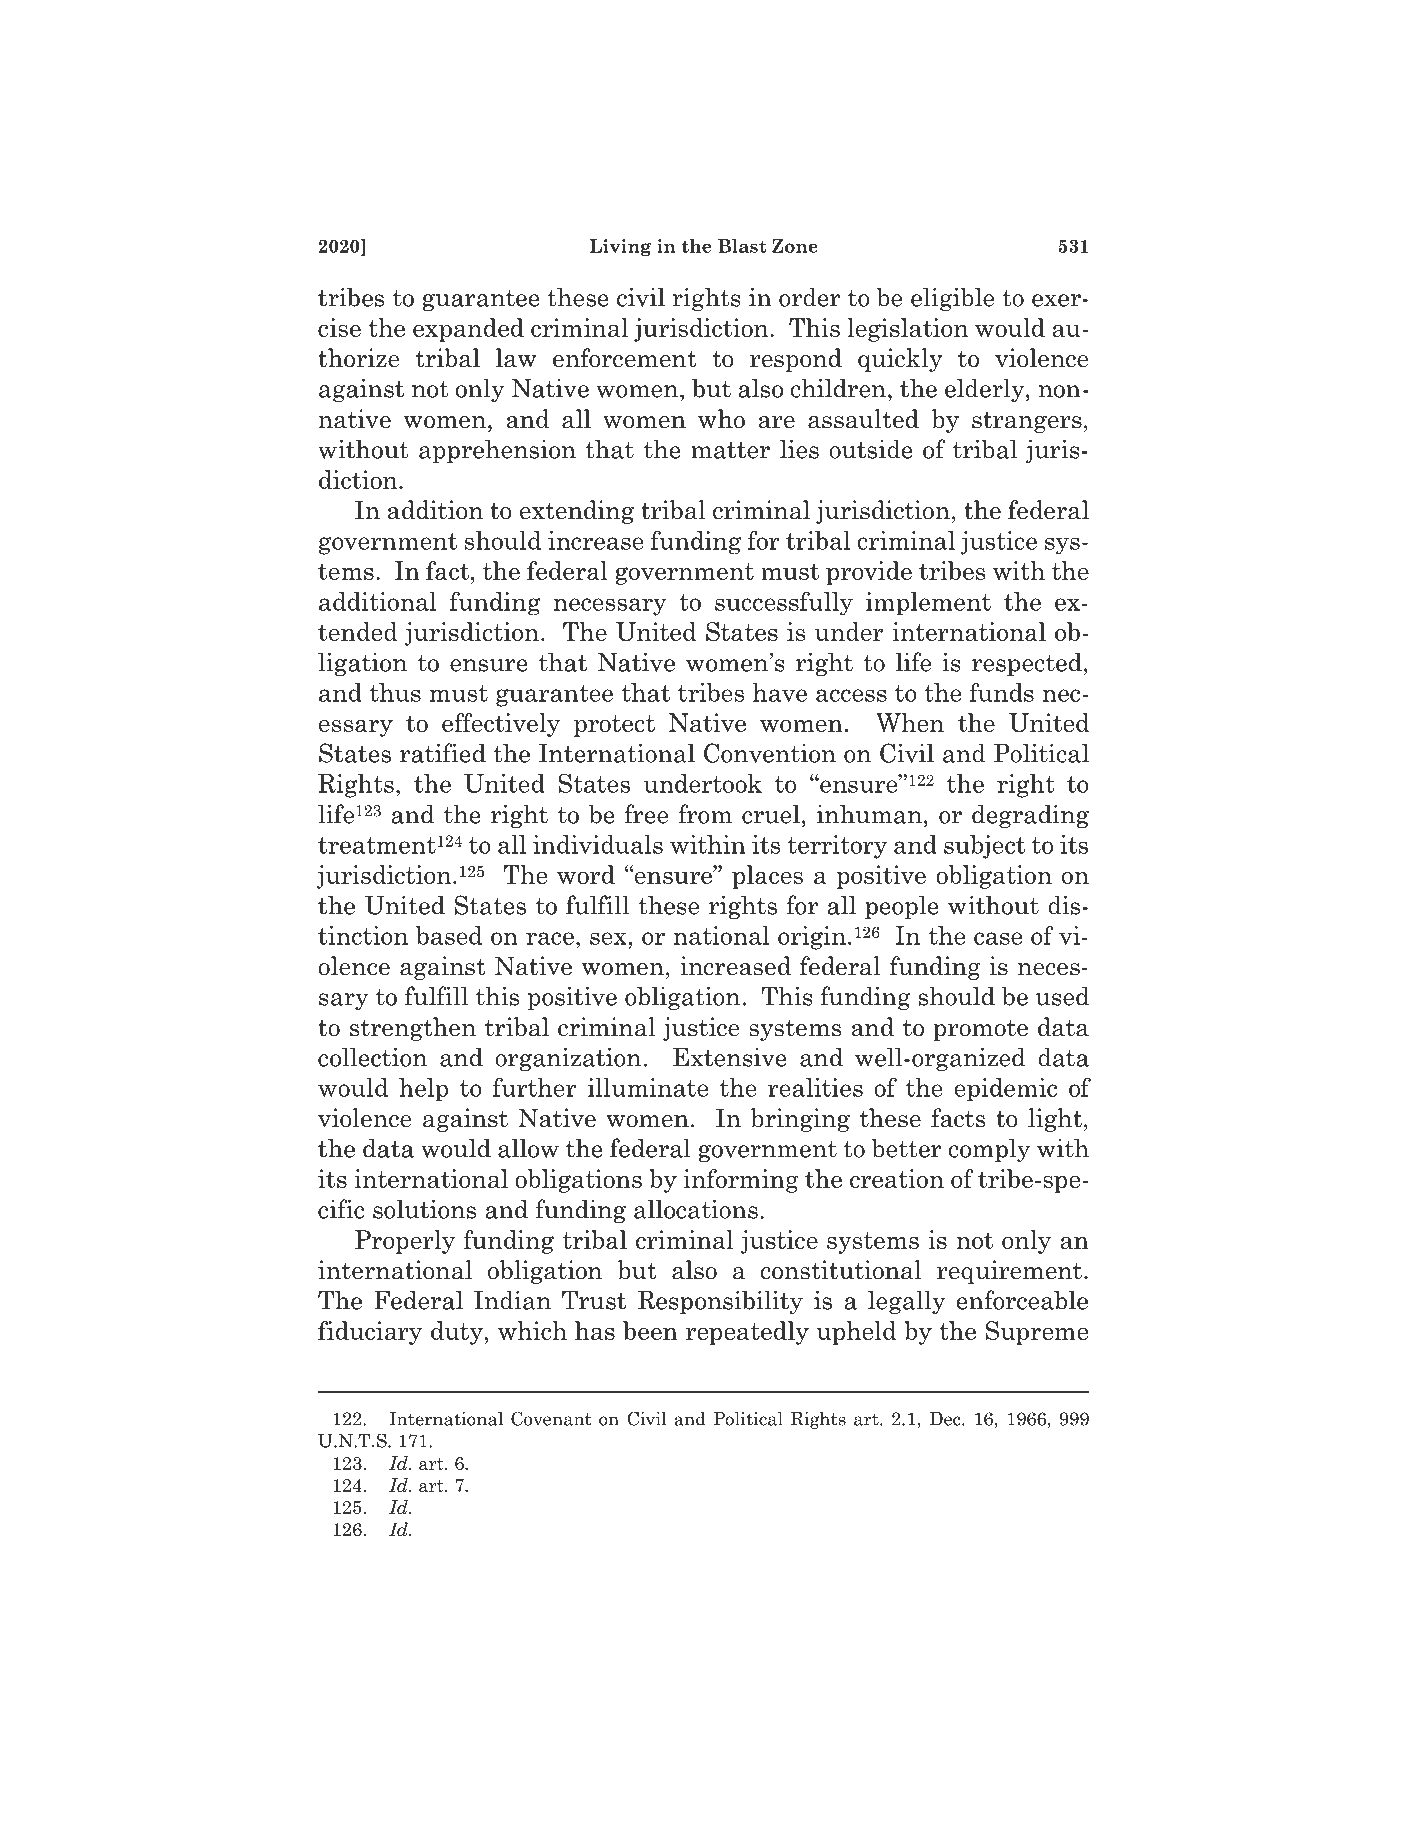 The image size is (1407, 1821). Describe the element at coordinates (705, 814) in the screenshot. I see `from` at that location.
